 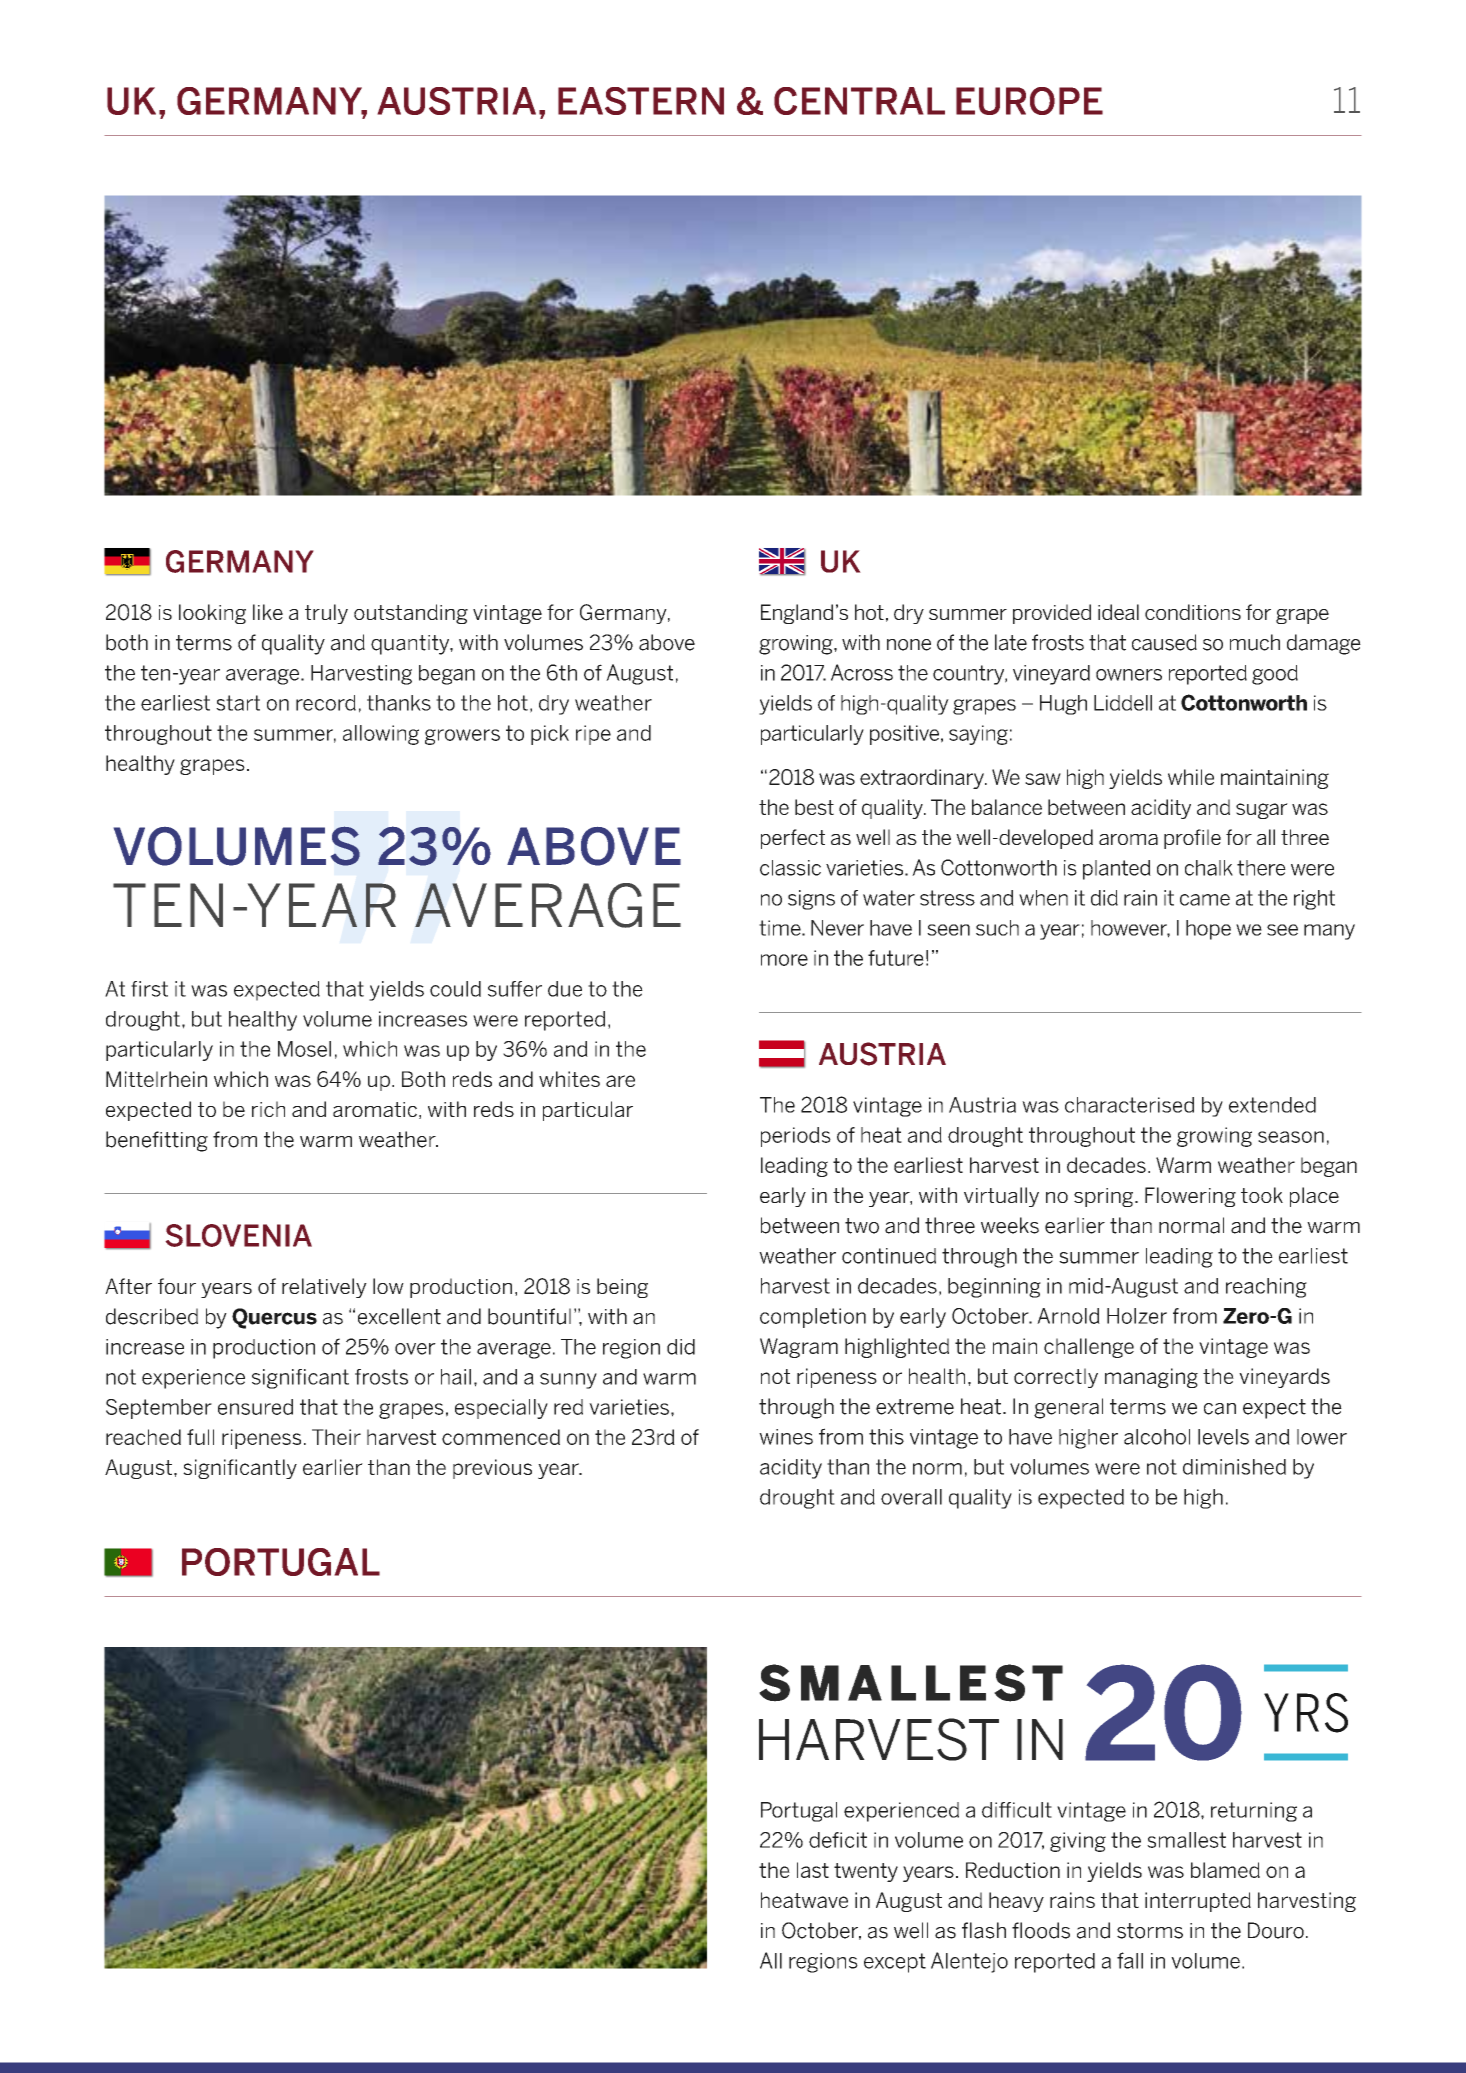 I want to click on last, so click(x=813, y=1870).
